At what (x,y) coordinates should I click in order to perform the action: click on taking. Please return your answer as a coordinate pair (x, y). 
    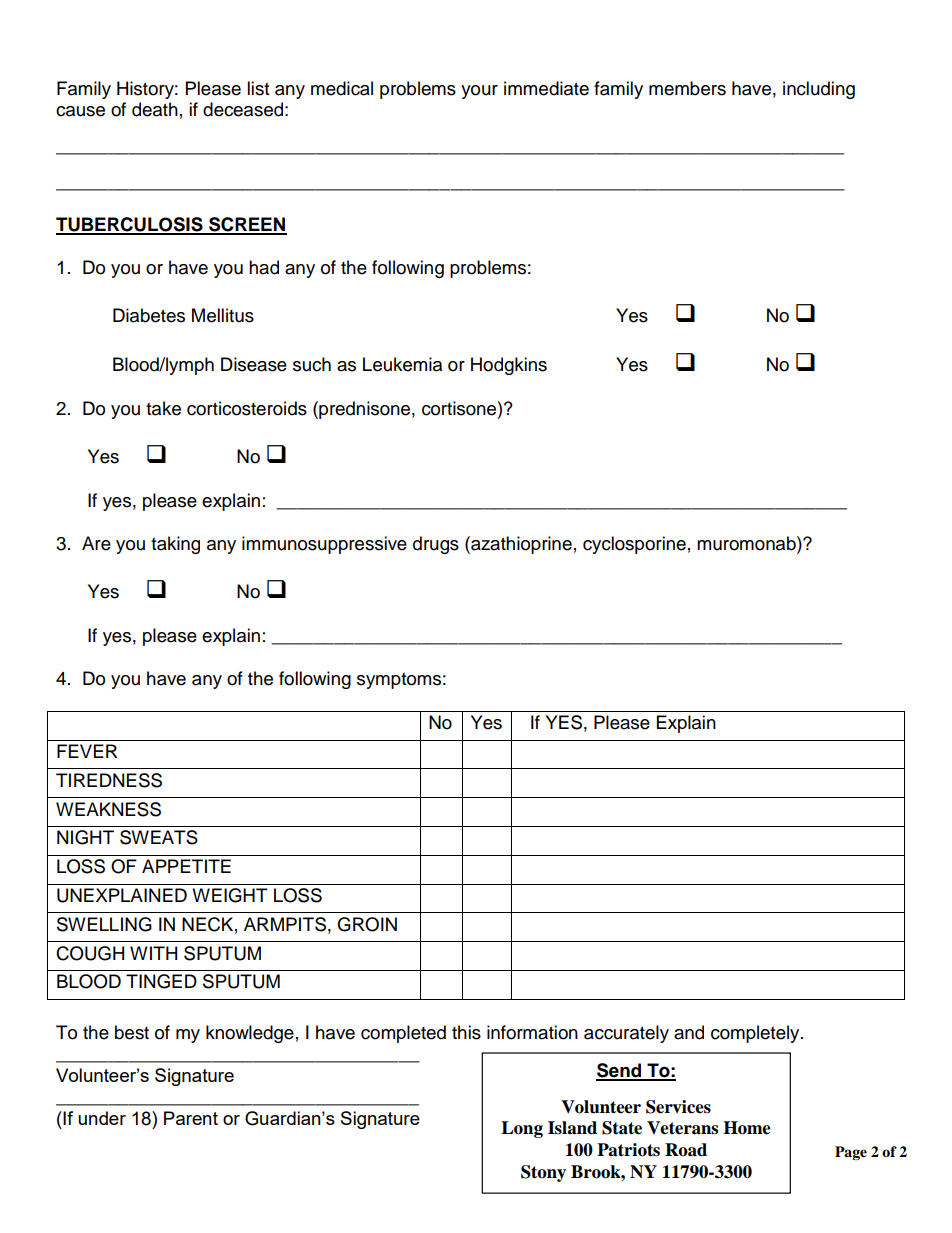
    Looking at the image, I should click on (175, 545).
